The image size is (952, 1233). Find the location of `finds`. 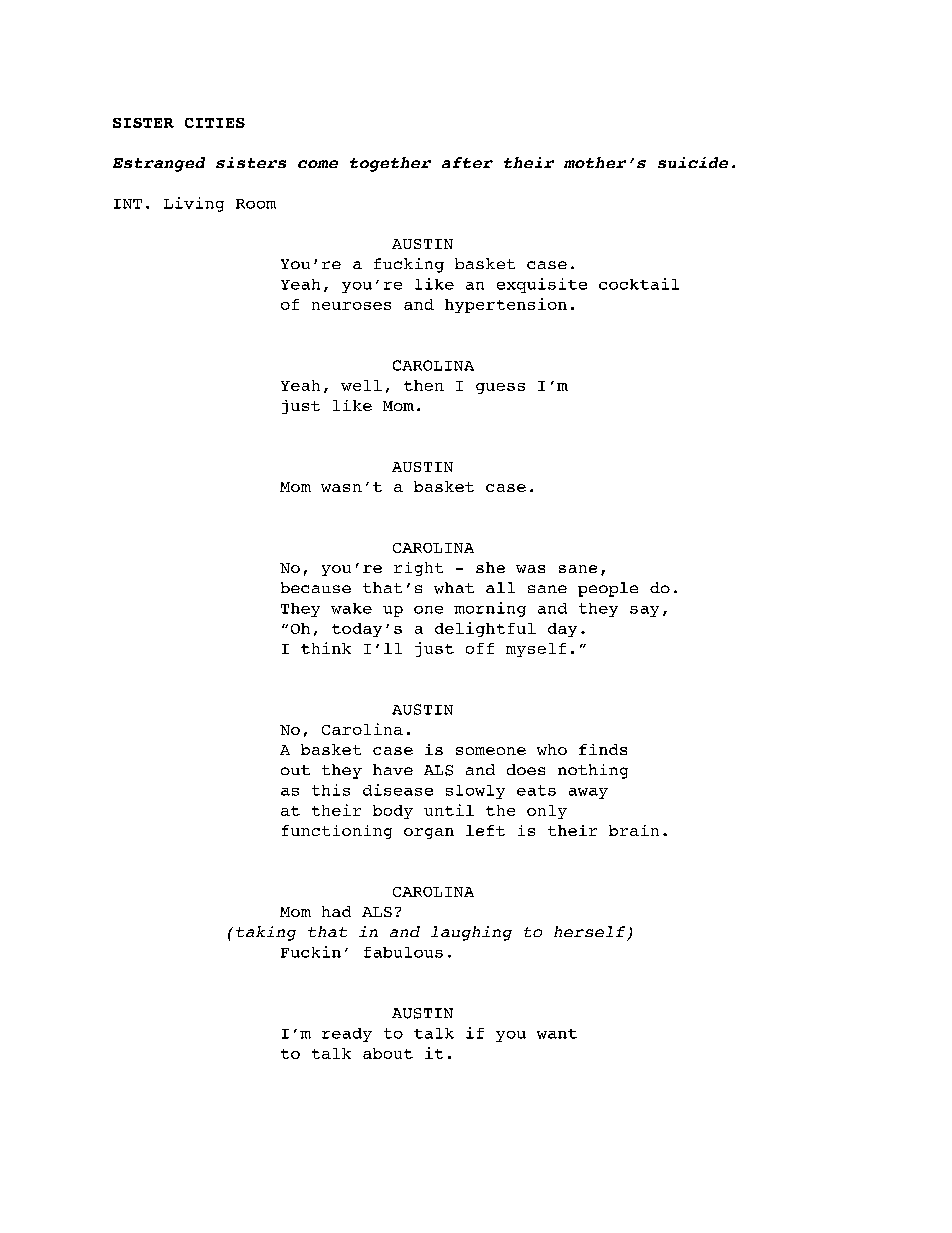

finds is located at coordinates (603, 749).
